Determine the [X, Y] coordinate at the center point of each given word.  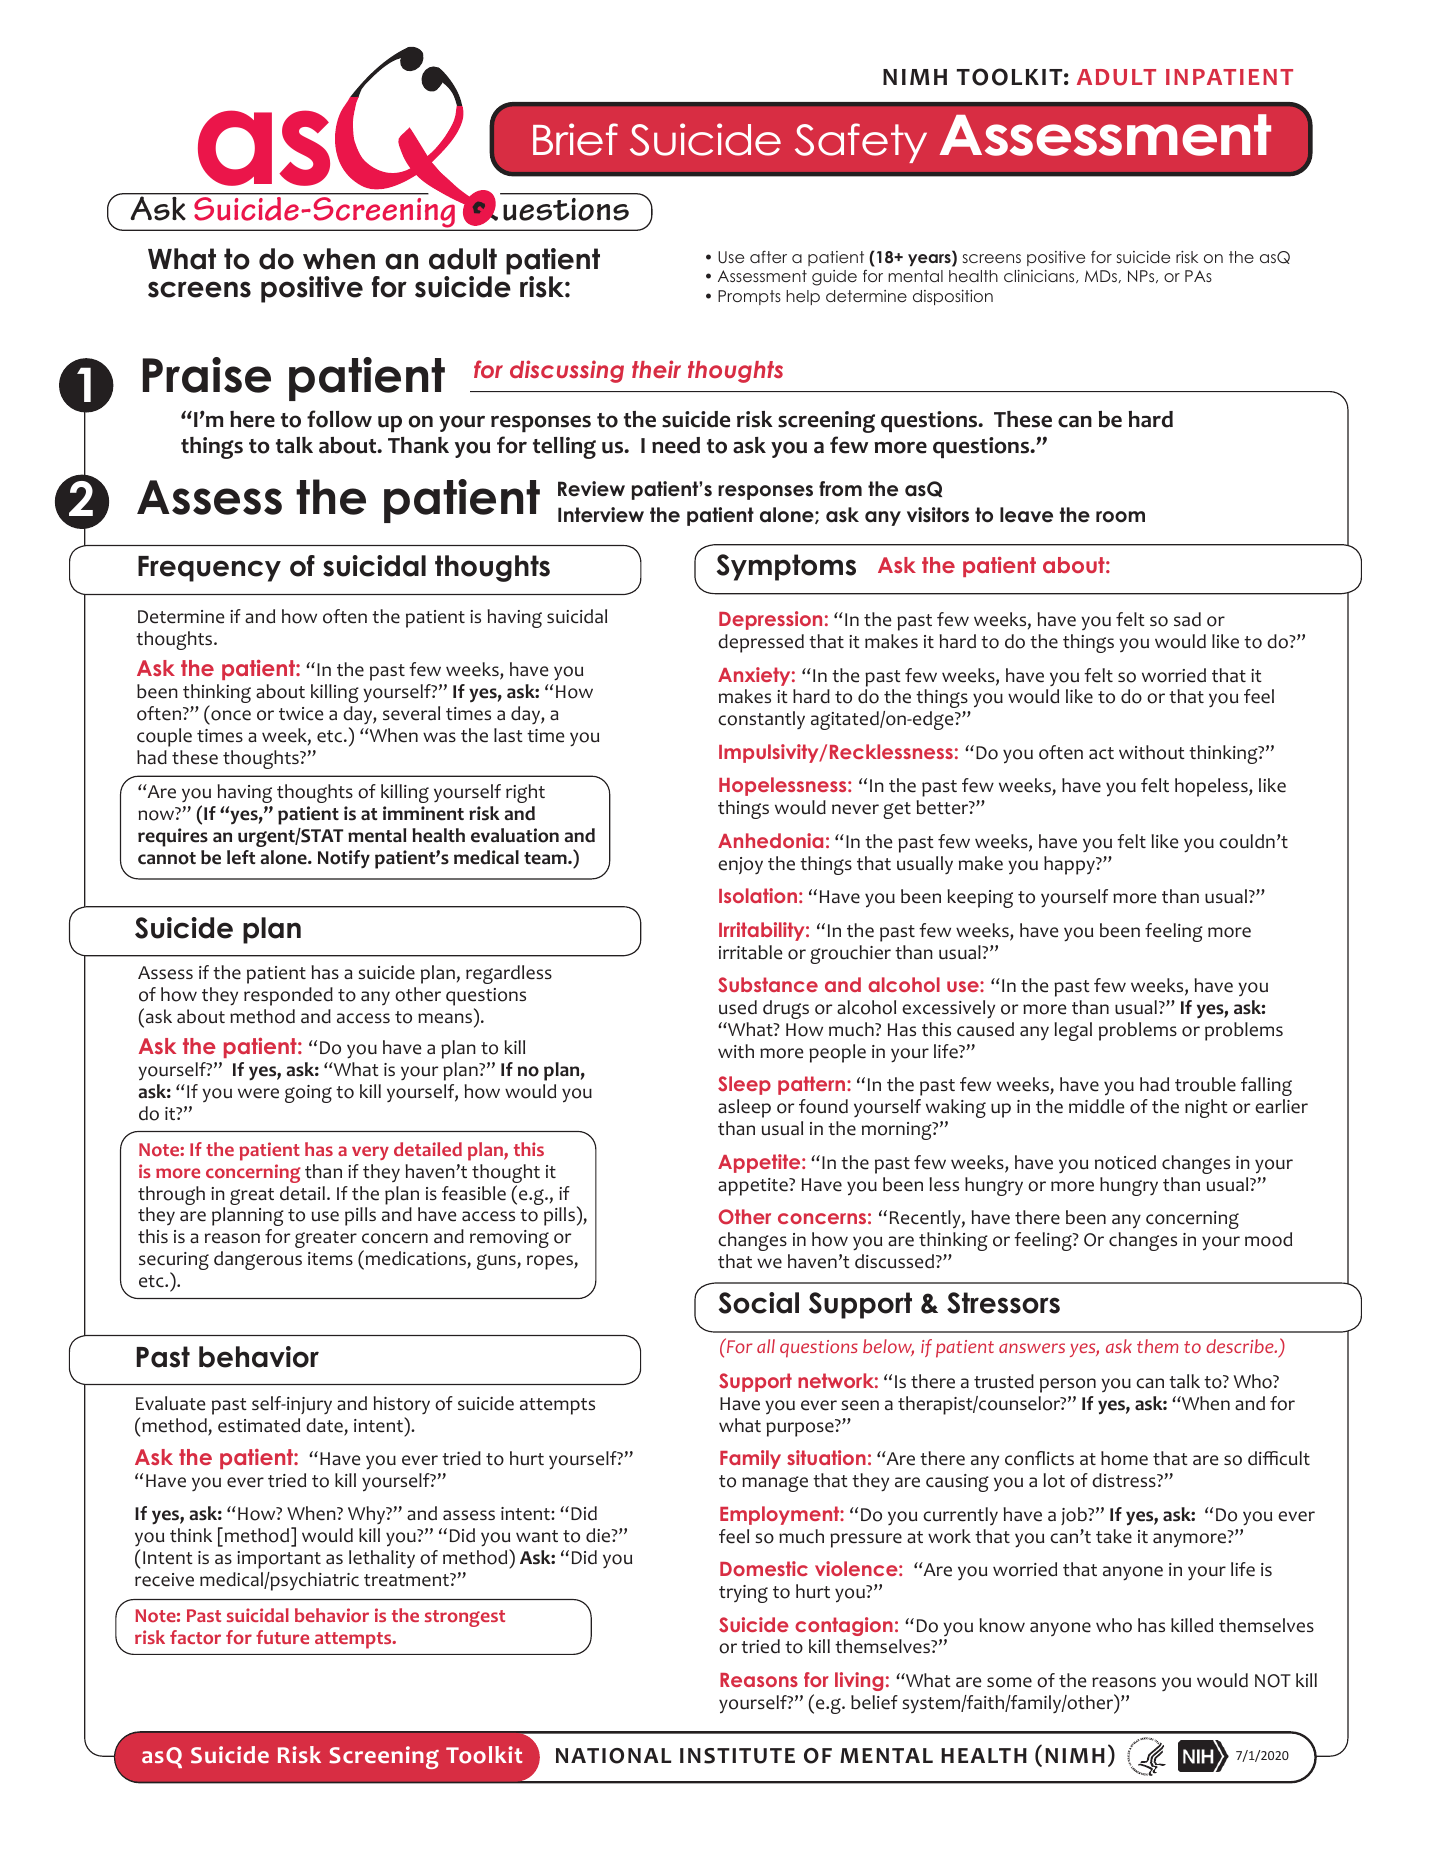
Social [758, 1303]
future [282, 1637]
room [1120, 517]
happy [1070, 865]
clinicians [1040, 276]
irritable [751, 952]
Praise [207, 375]
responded [288, 996]
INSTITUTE [737, 1756]
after [768, 257]
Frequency [209, 569]
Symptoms [786, 567]
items [330, 1259]
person [1068, 1385]
